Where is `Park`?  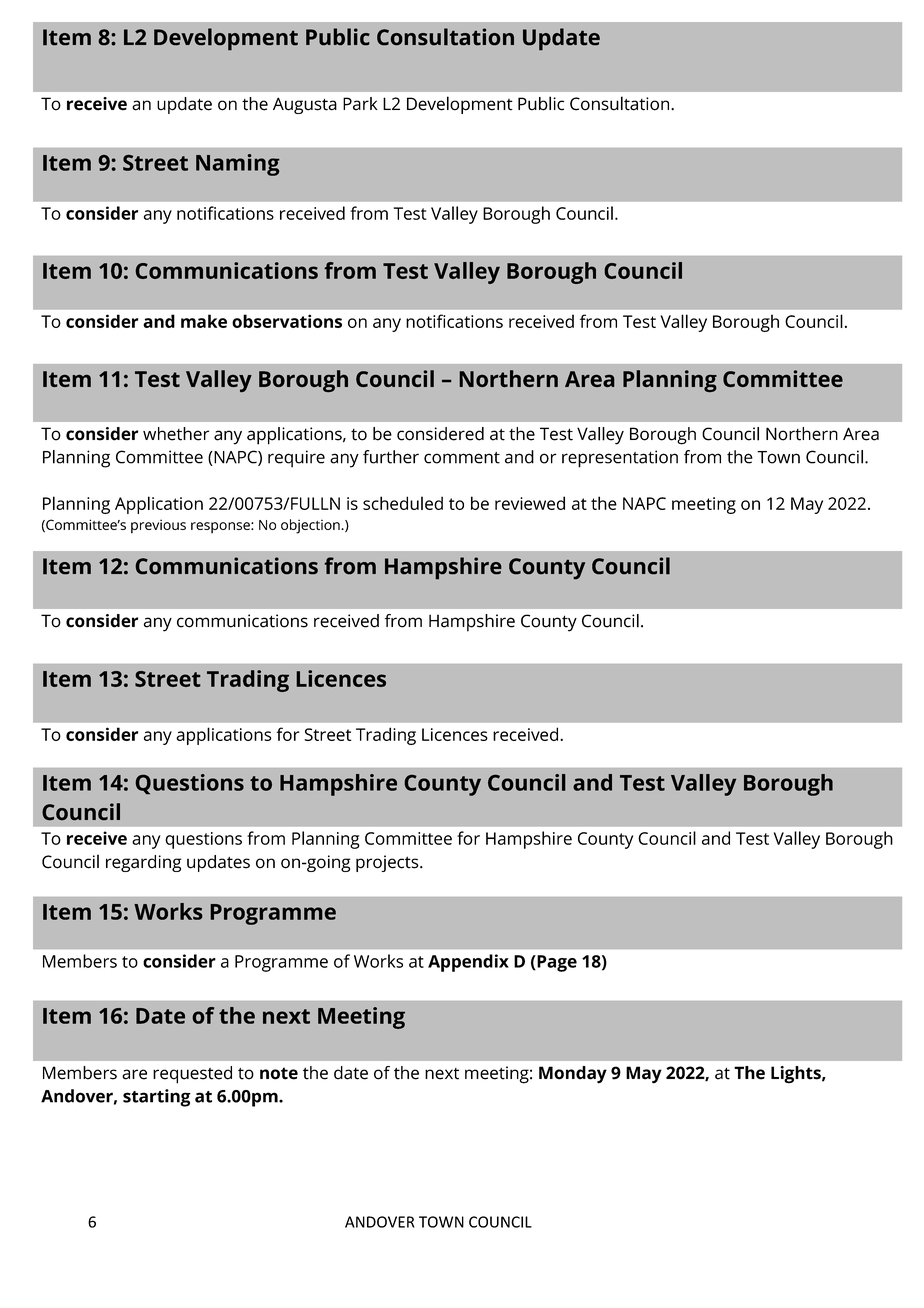 Park is located at coordinates (360, 104).
